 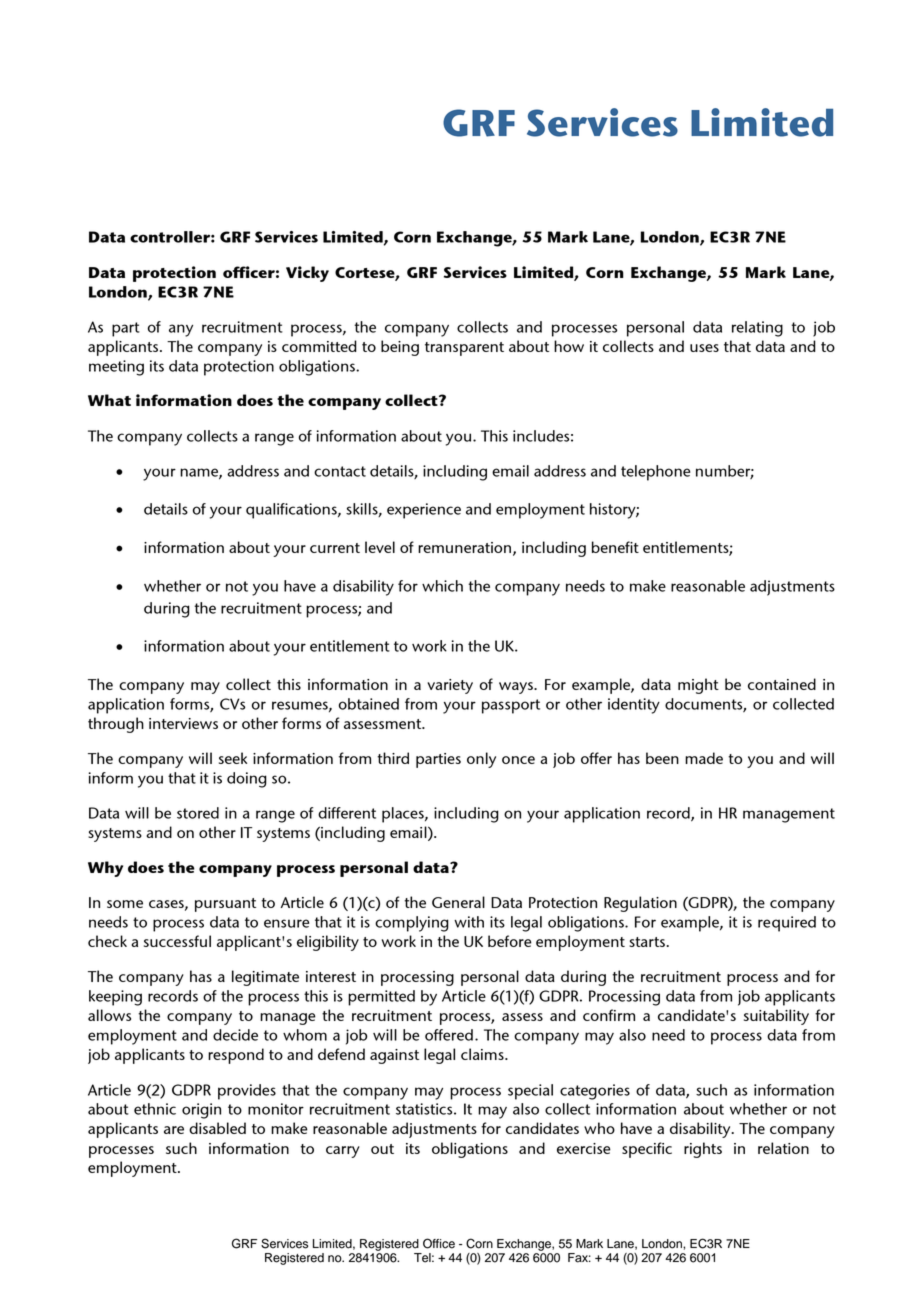 I want to click on made, so click(x=704, y=758).
